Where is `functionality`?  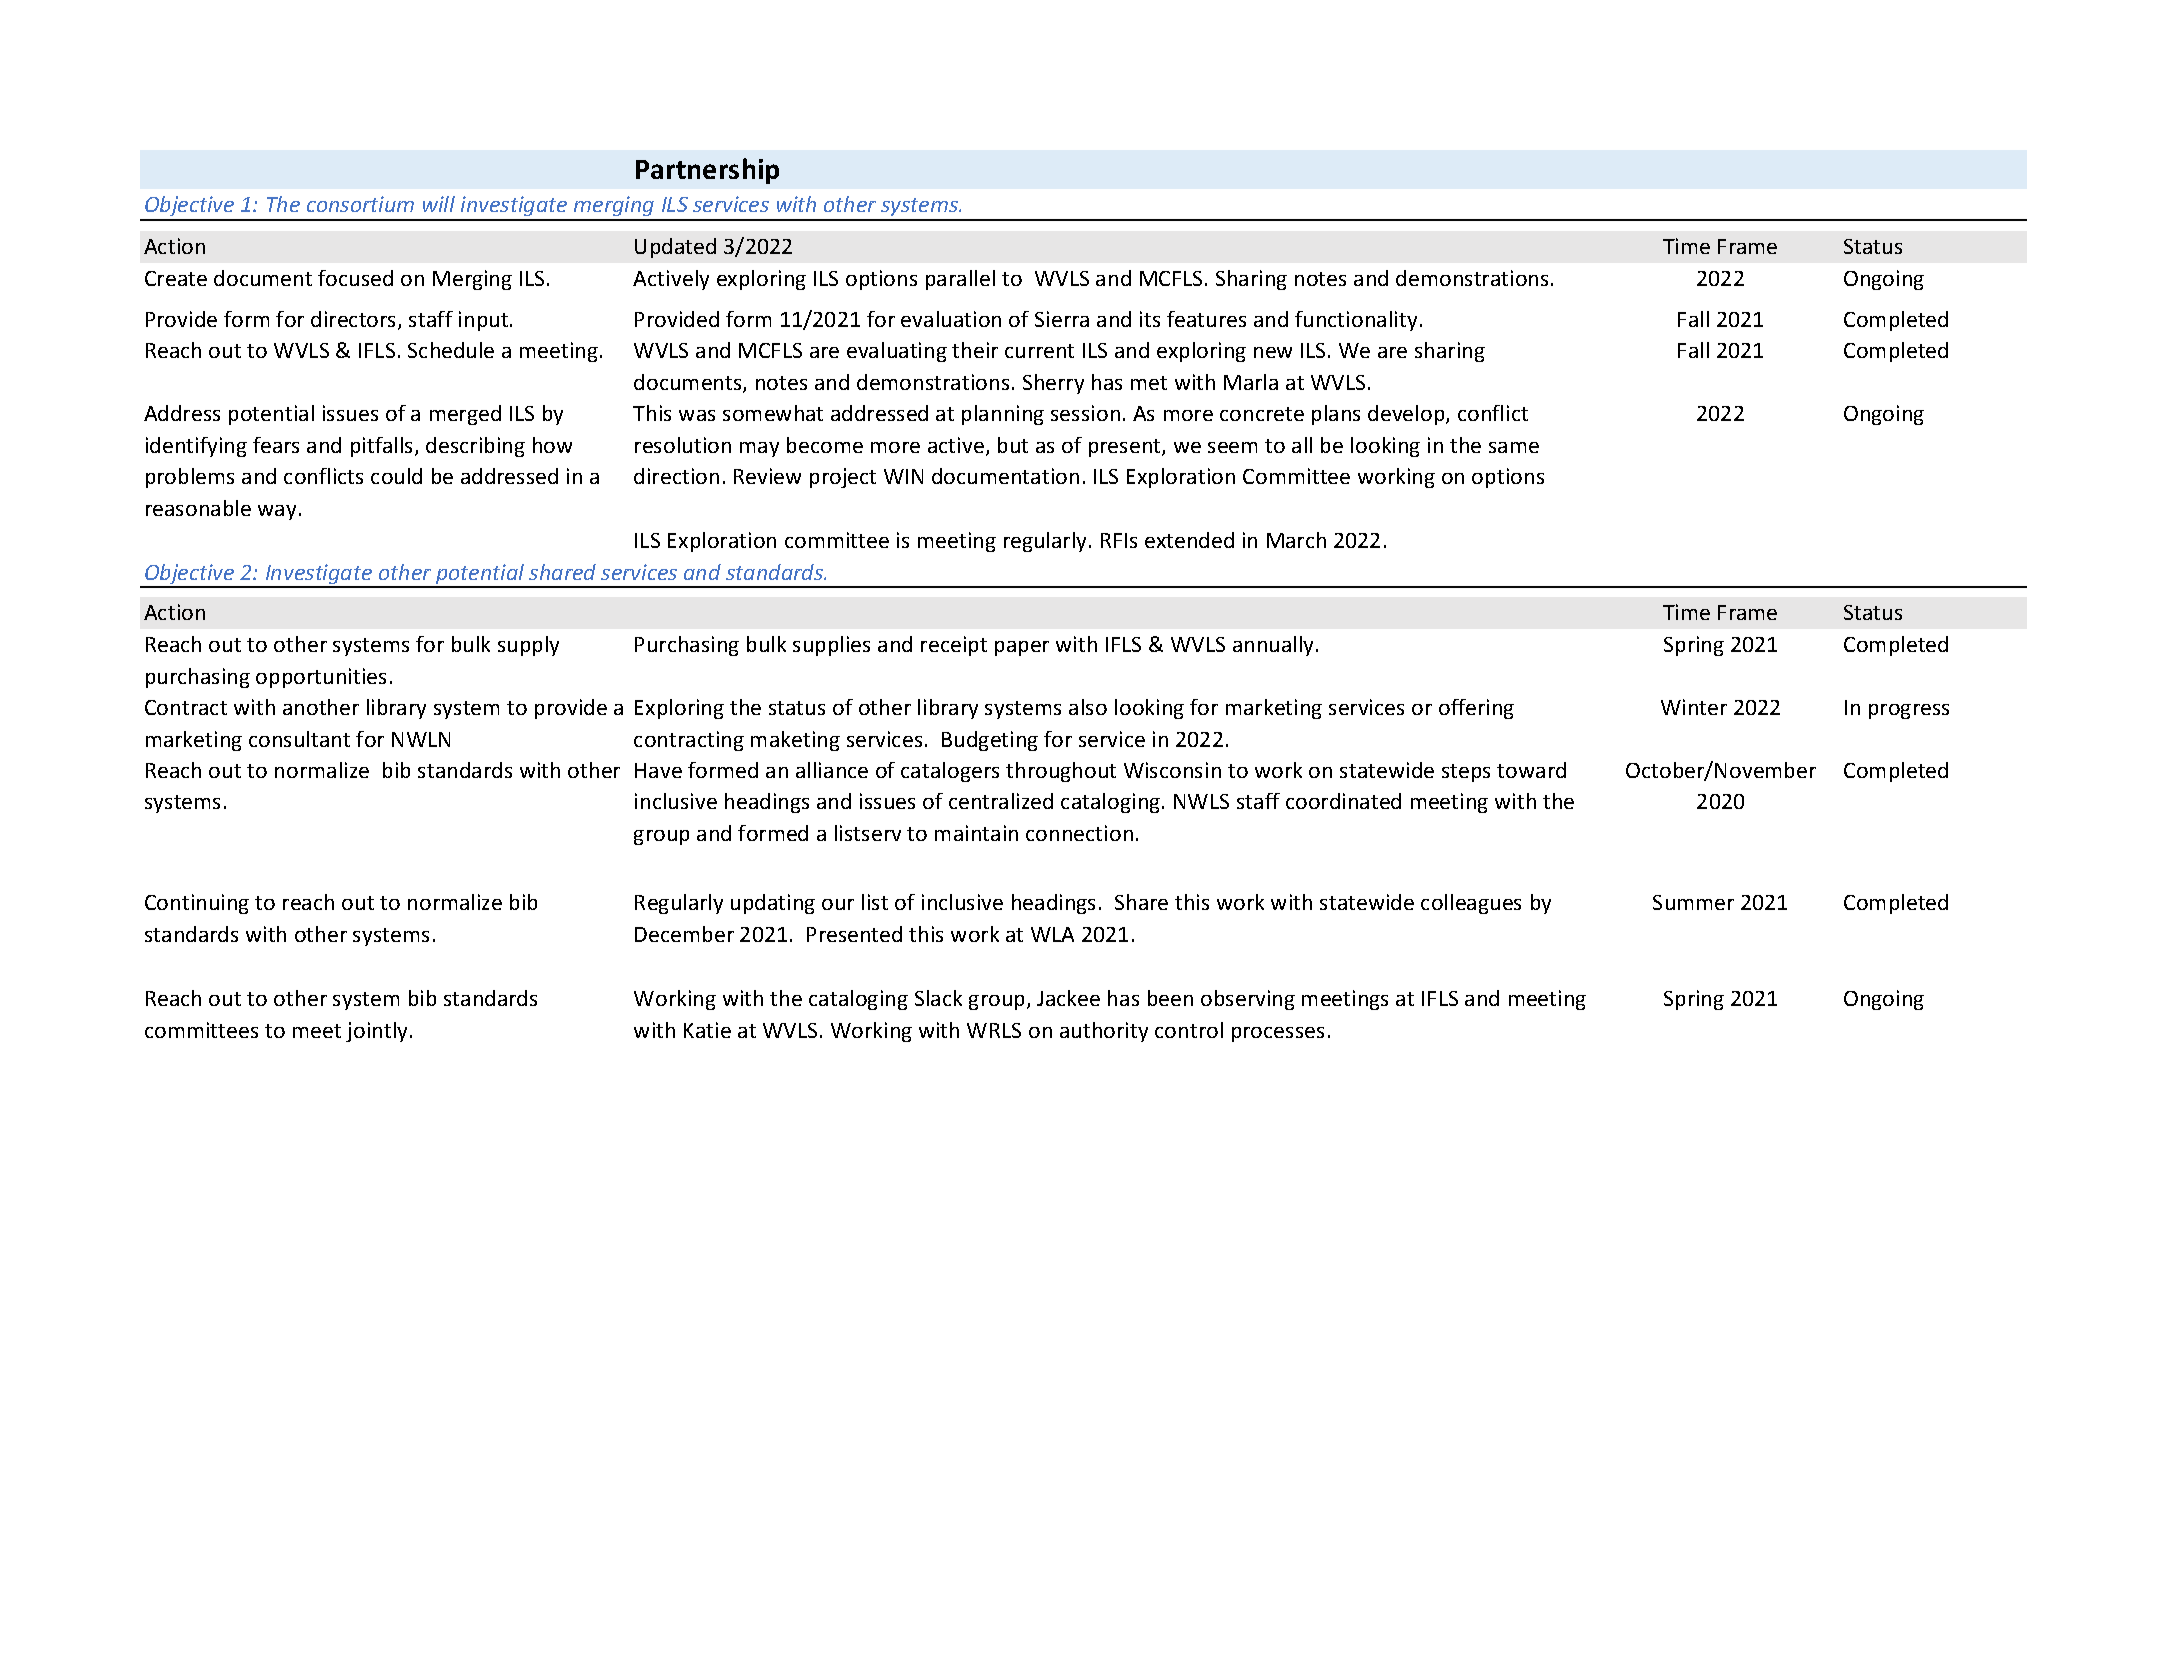 functionality is located at coordinates (1356, 321).
